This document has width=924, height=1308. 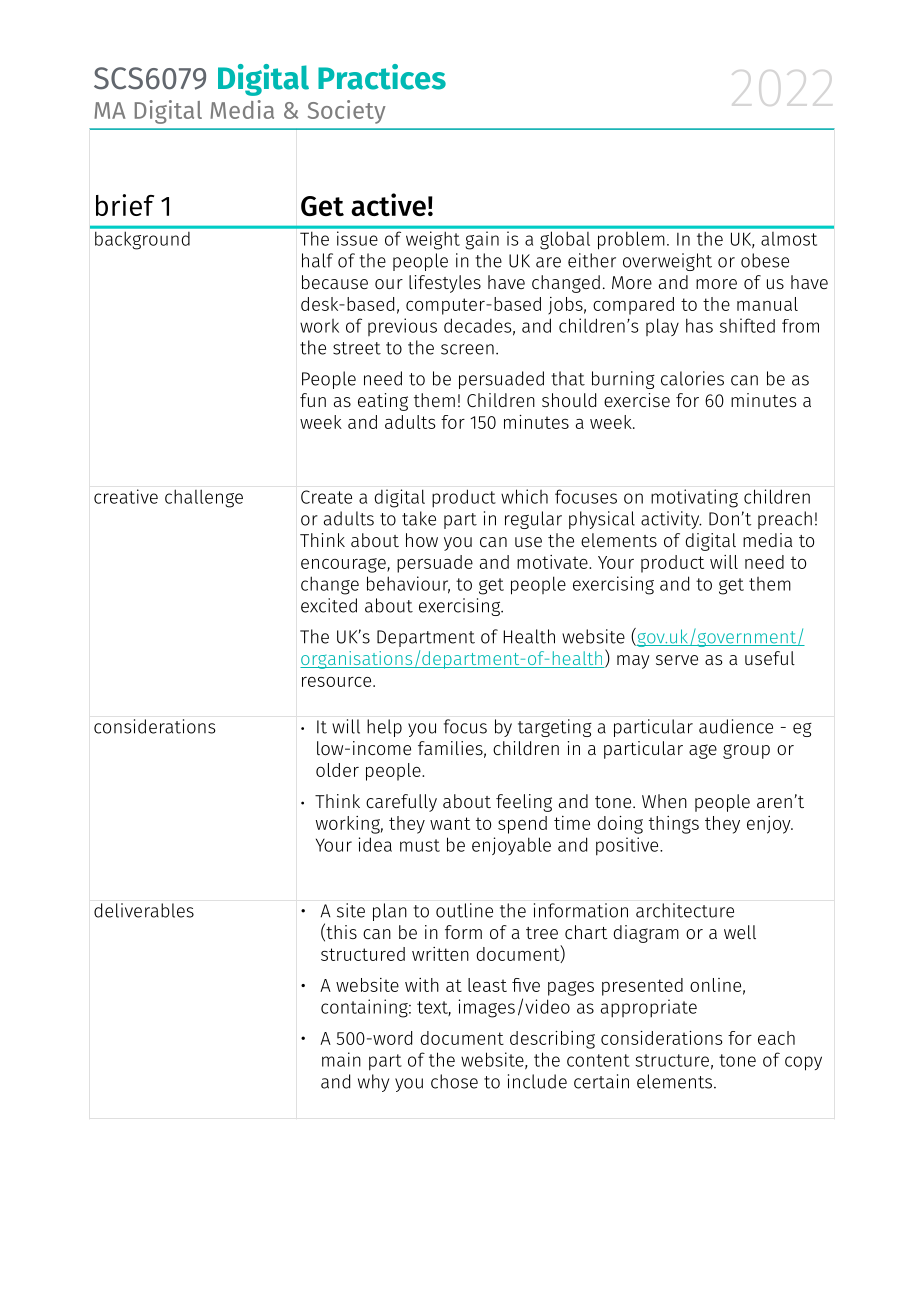 I want to click on Society, so click(x=347, y=112).
